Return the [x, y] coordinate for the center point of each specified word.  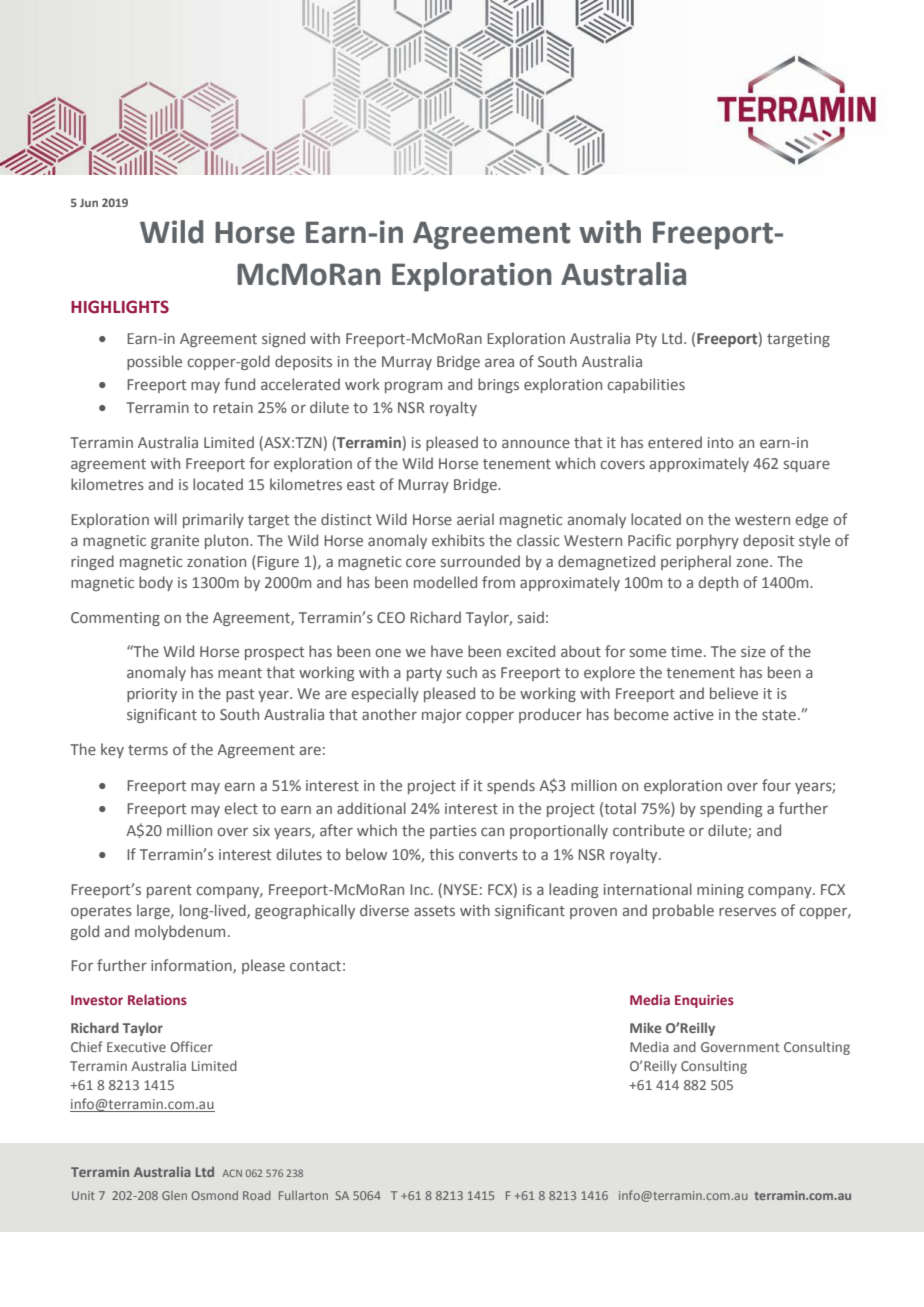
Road [257, 1195]
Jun [89, 203]
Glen [174, 1195]
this [441, 854]
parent [169, 891]
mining [720, 891]
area [499, 362]
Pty [646, 340]
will [165, 519]
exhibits [458, 540]
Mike [645, 1027]
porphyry [708, 541]
